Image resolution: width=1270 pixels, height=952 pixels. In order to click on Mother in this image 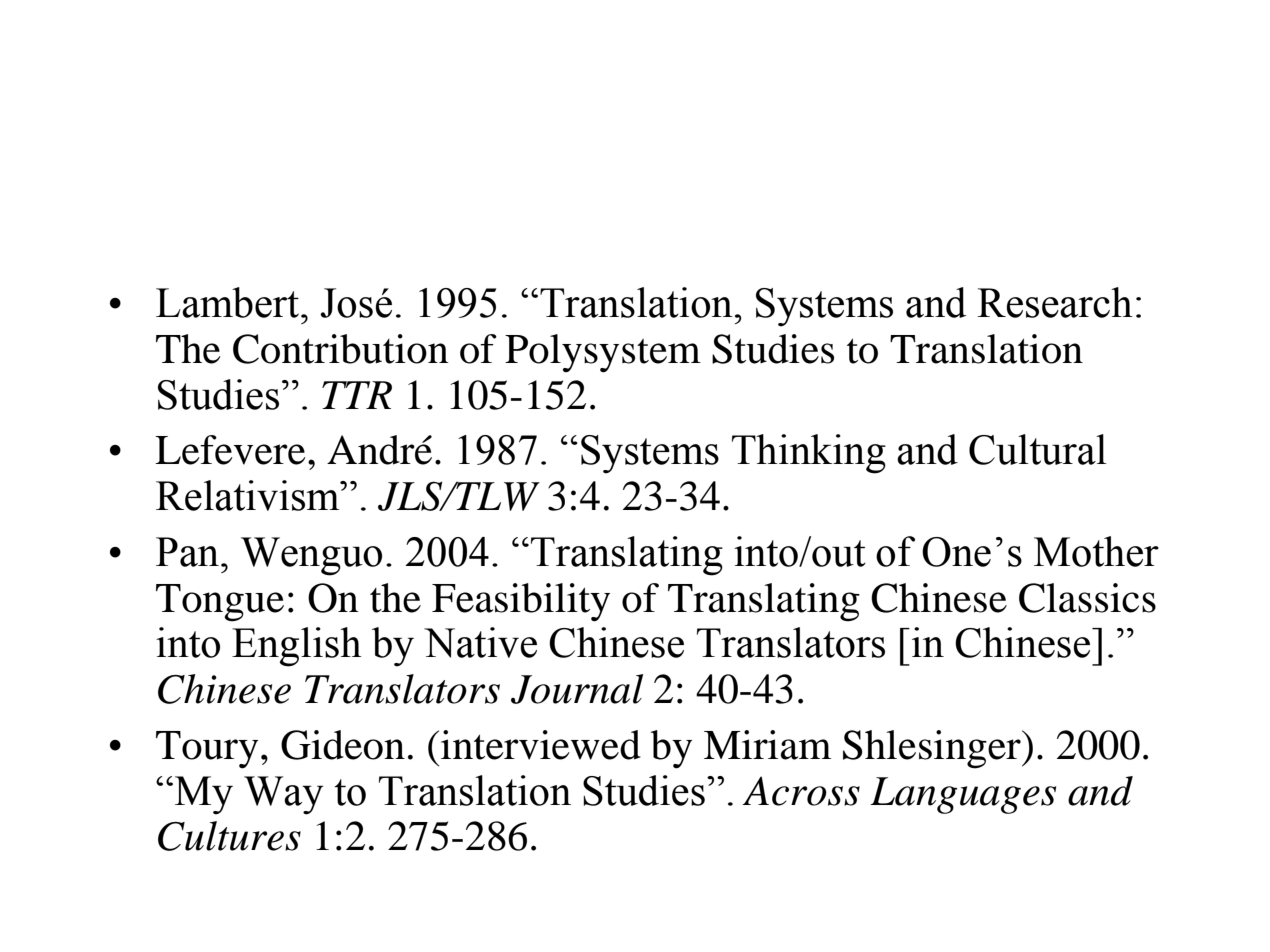, I will do `click(1096, 551)`.
